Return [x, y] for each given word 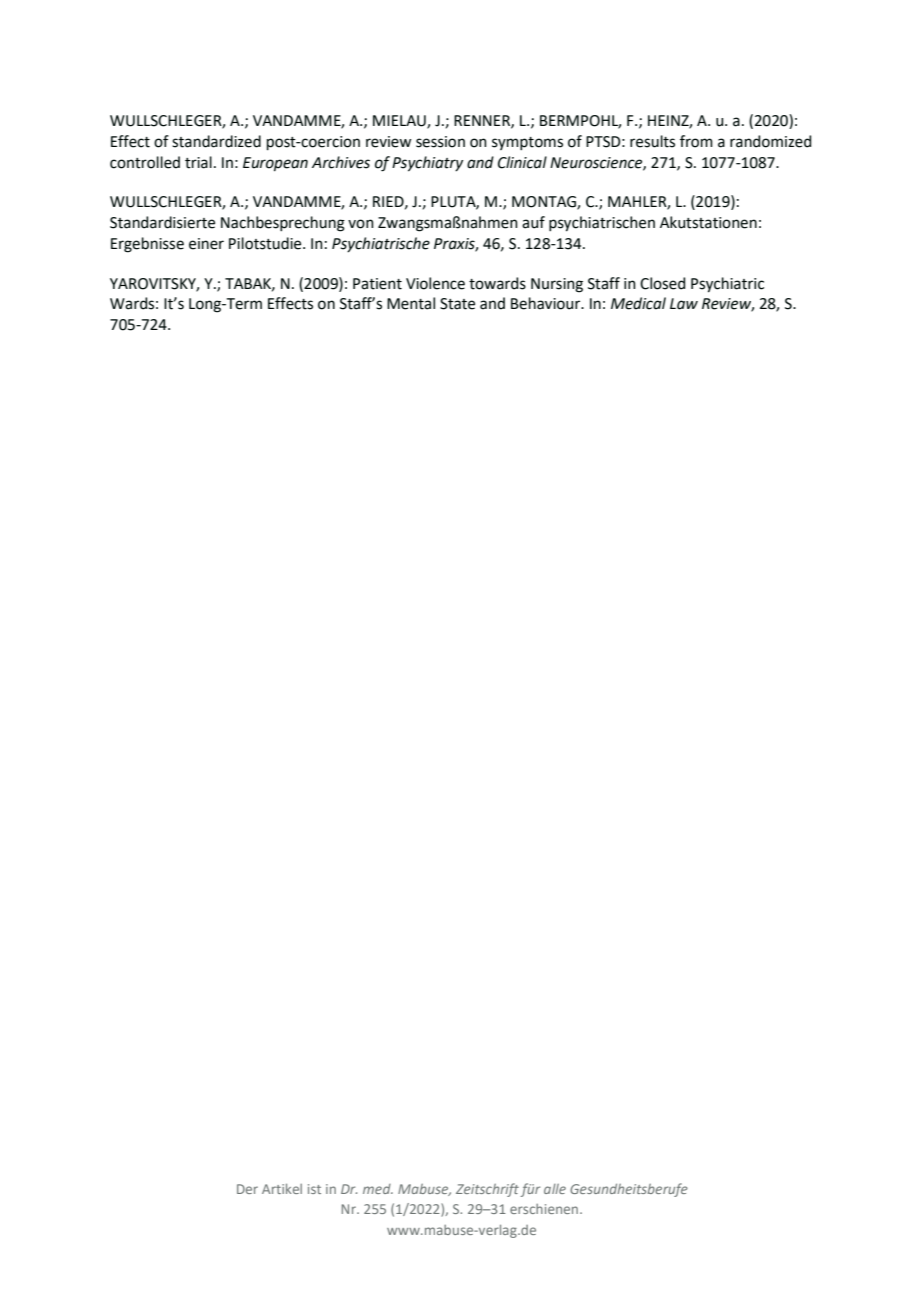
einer [206, 244]
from [696, 141]
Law [684, 304]
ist [314, 1189]
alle [555, 1189]
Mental [411, 303]
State [457, 304]
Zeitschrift [487, 1190]
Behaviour [547, 303]
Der [247, 1189]
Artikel [282, 1188]
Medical [638, 303]
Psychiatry [427, 164]
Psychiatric [727, 285]
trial [198, 162]
